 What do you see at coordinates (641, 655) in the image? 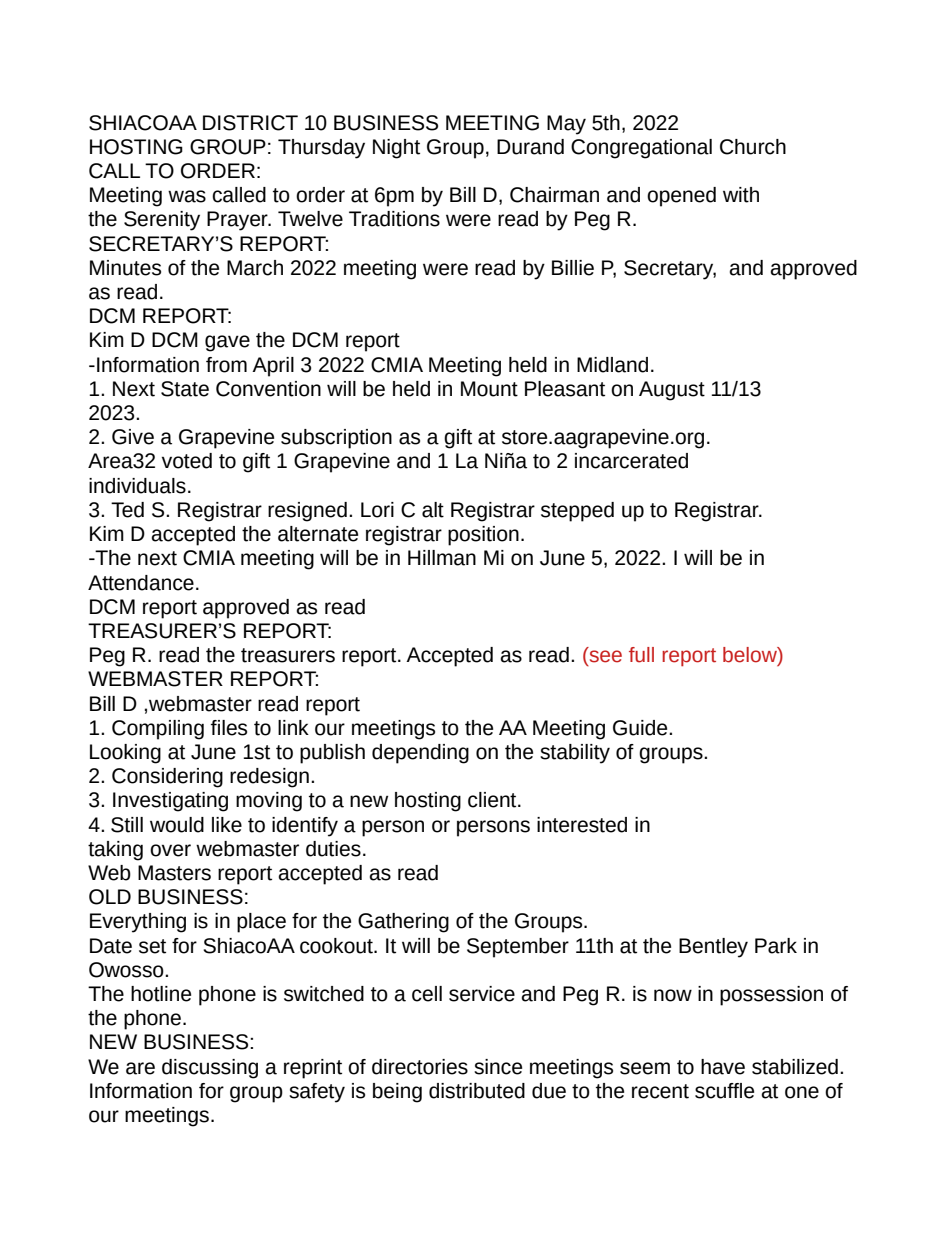
I see `full` at bounding box center [641, 655].
